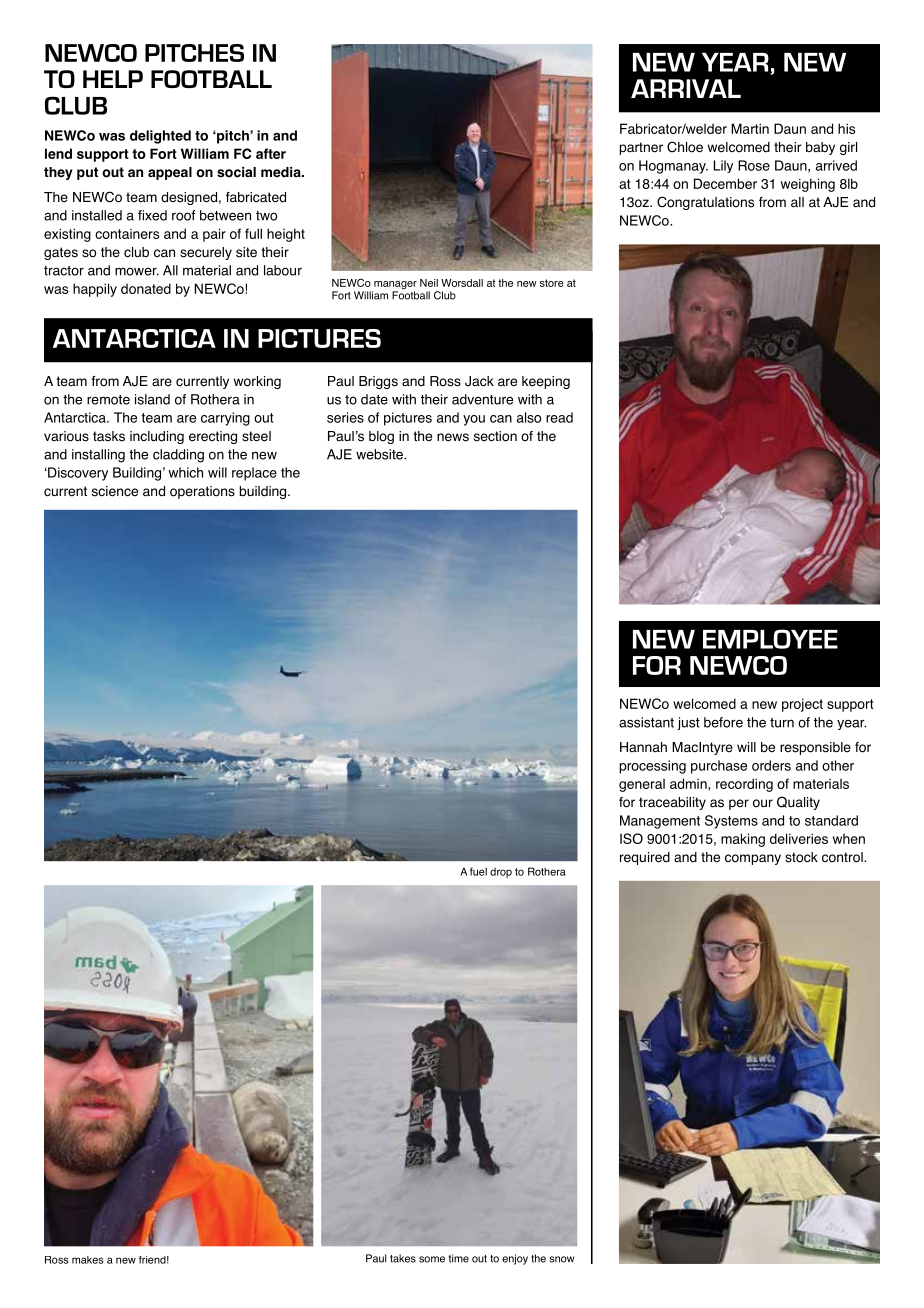 The height and width of the screenshot is (1308, 924). Describe the element at coordinates (753, 859) in the screenshot. I see `company` at that location.
